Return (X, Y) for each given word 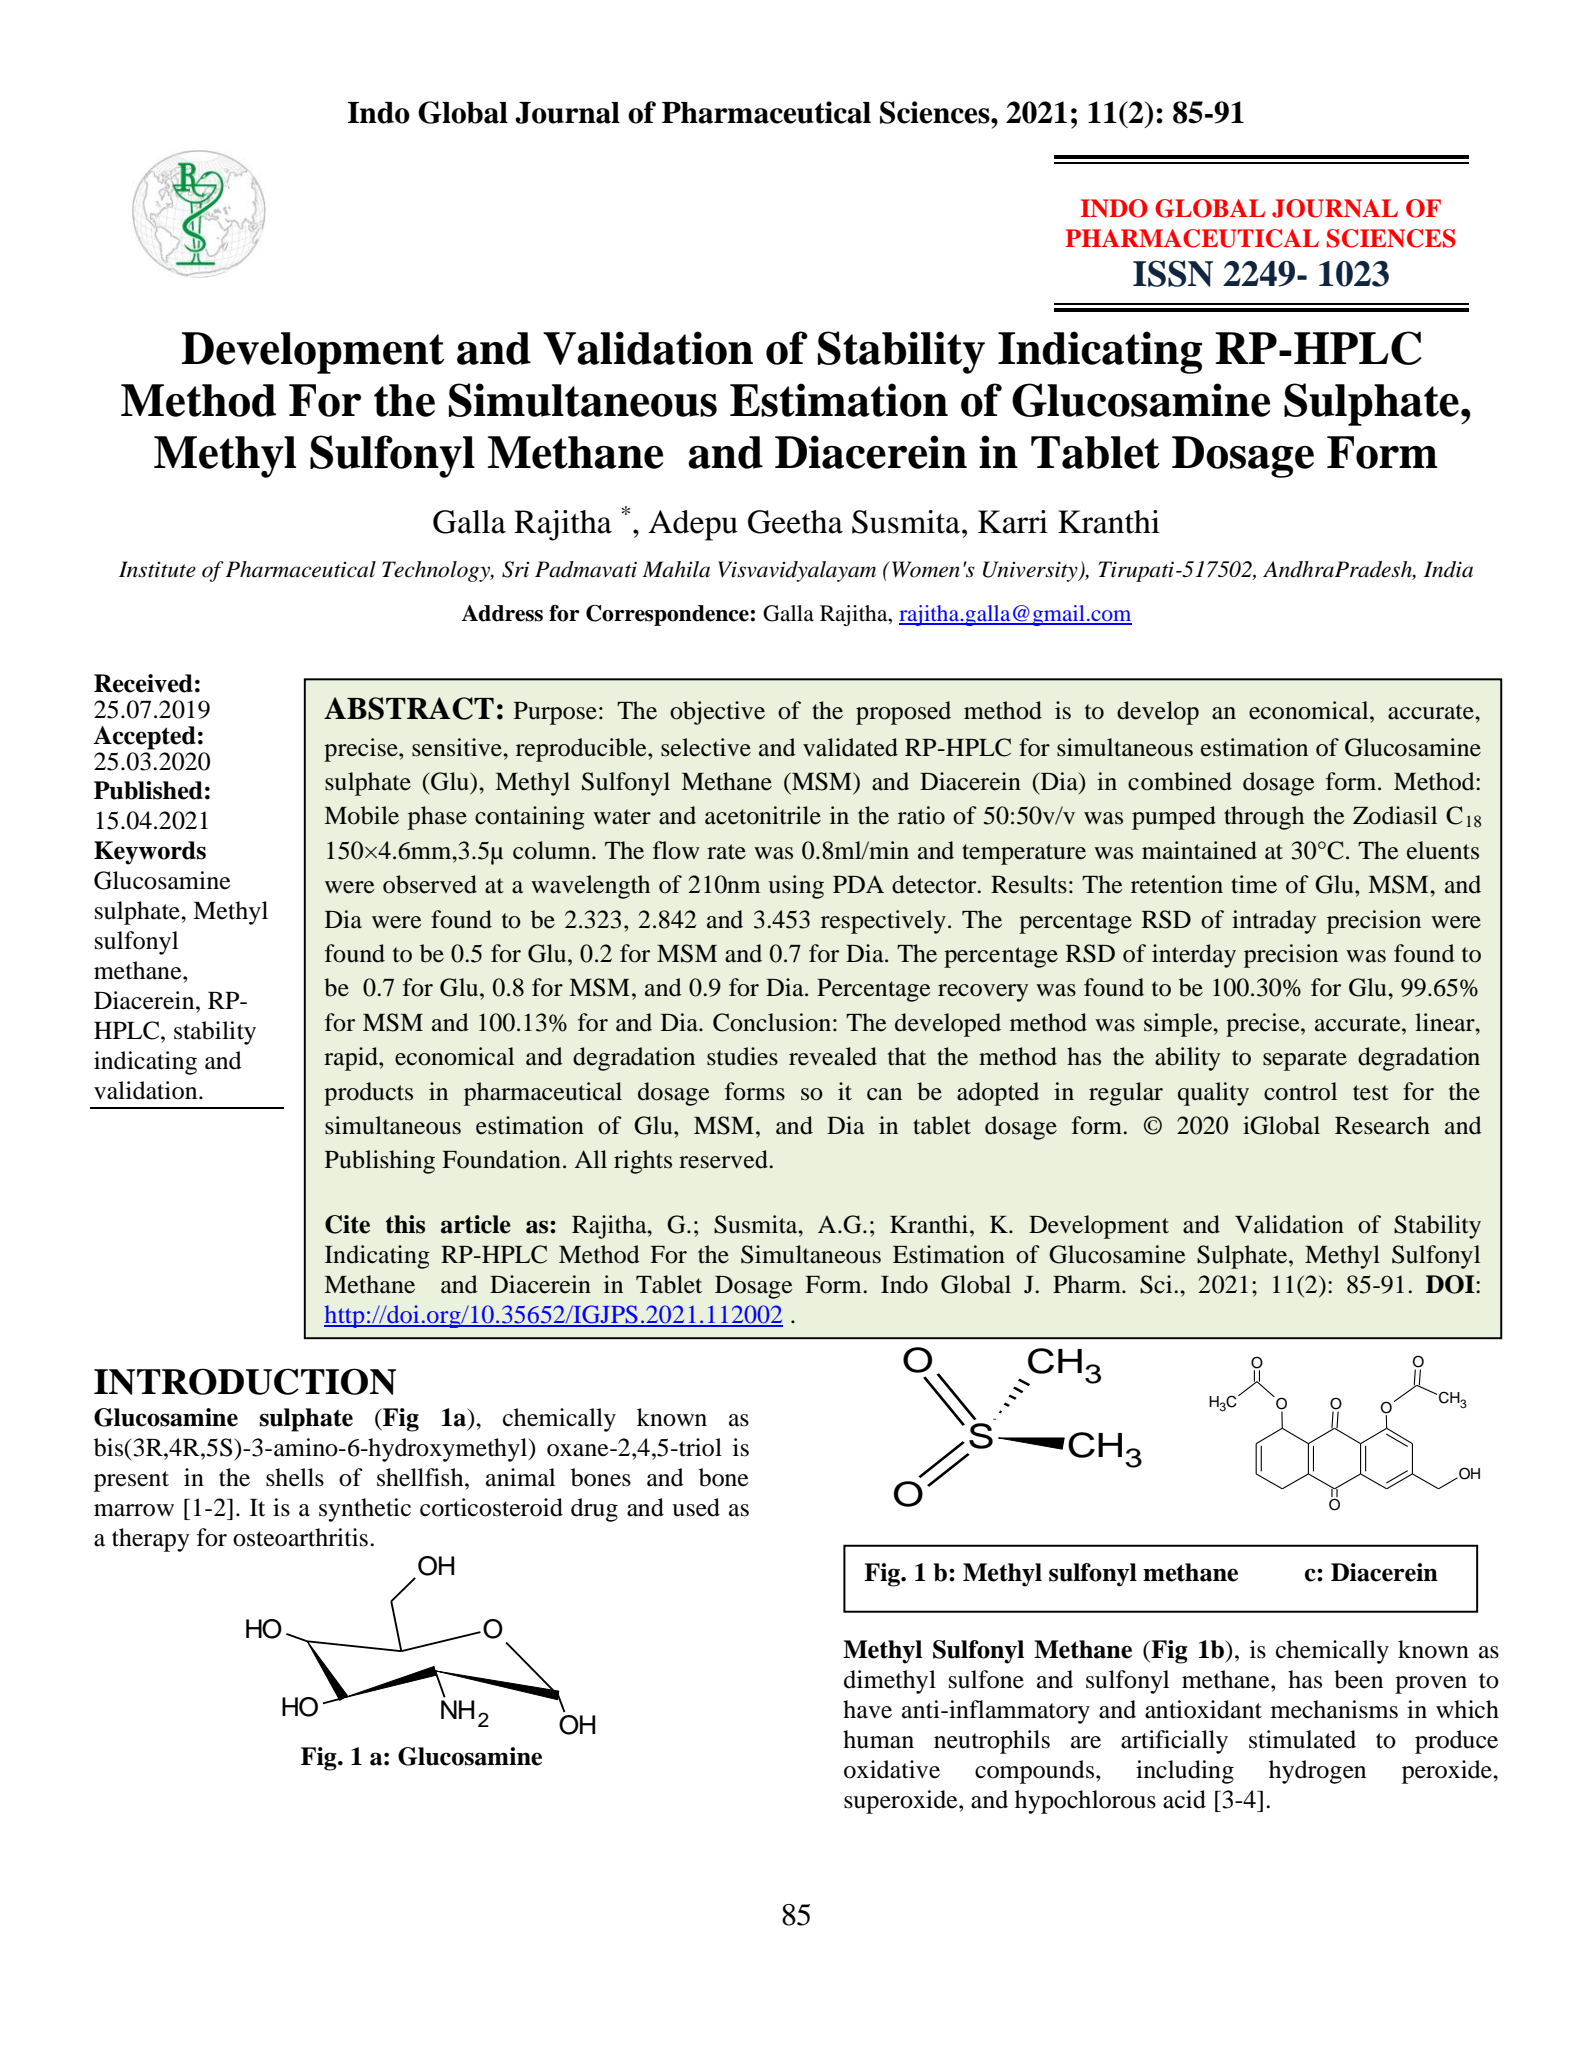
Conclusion (772, 1022)
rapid (352, 1059)
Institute (157, 569)
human (878, 1739)
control (1300, 1091)
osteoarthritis (300, 1537)
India (1448, 569)
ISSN (1173, 273)
